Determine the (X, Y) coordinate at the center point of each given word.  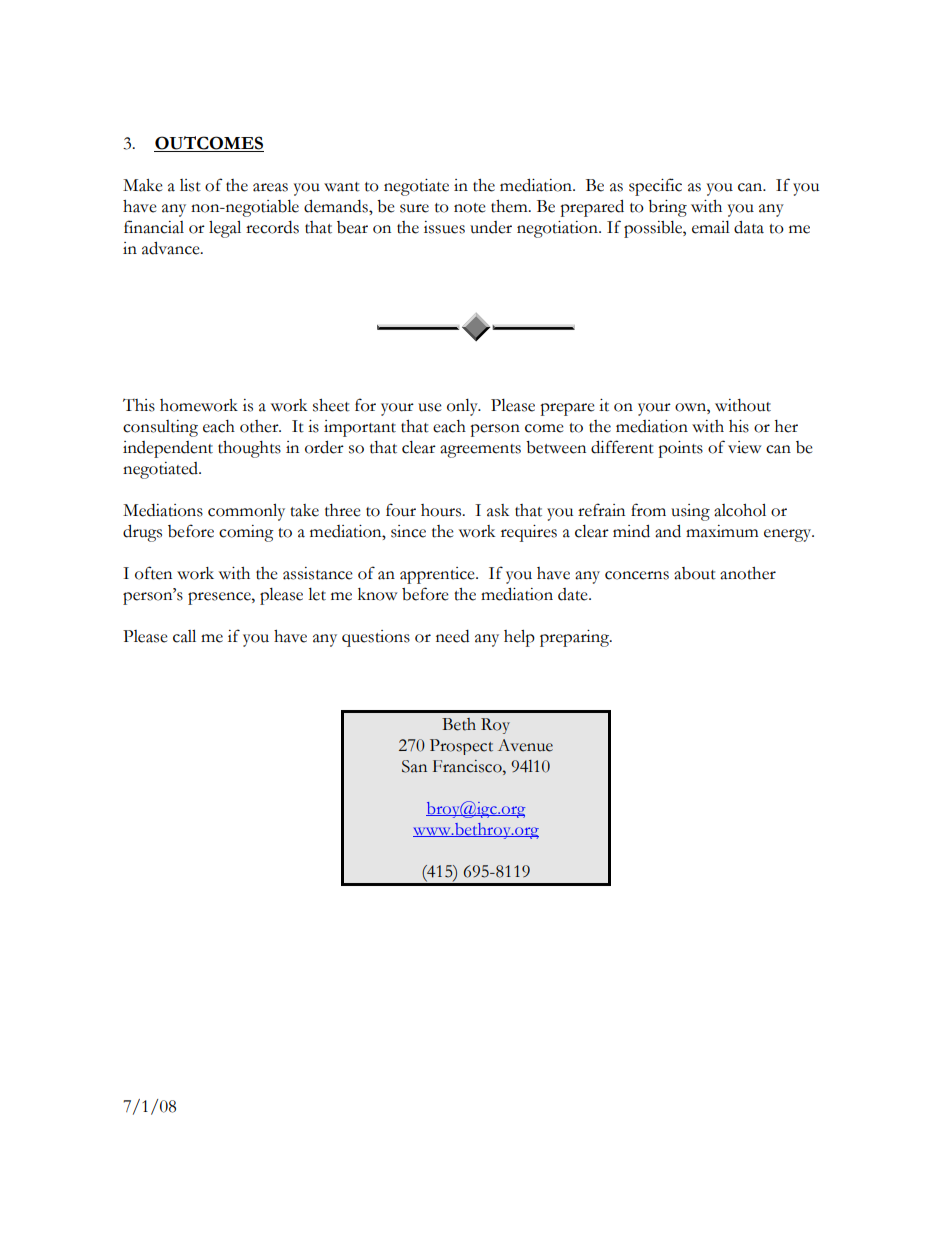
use (430, 407)
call (184, 636)
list (190, 185)
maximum (722, 531)
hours (442, 510)
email (711, 227)
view (745, 447)
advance (172, 248)
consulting (160, 428)
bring (667, 208)
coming (246, 533)
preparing (575, 638)
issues (444, 227)
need (452, 636)
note (470, 208)
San (414, 766)
